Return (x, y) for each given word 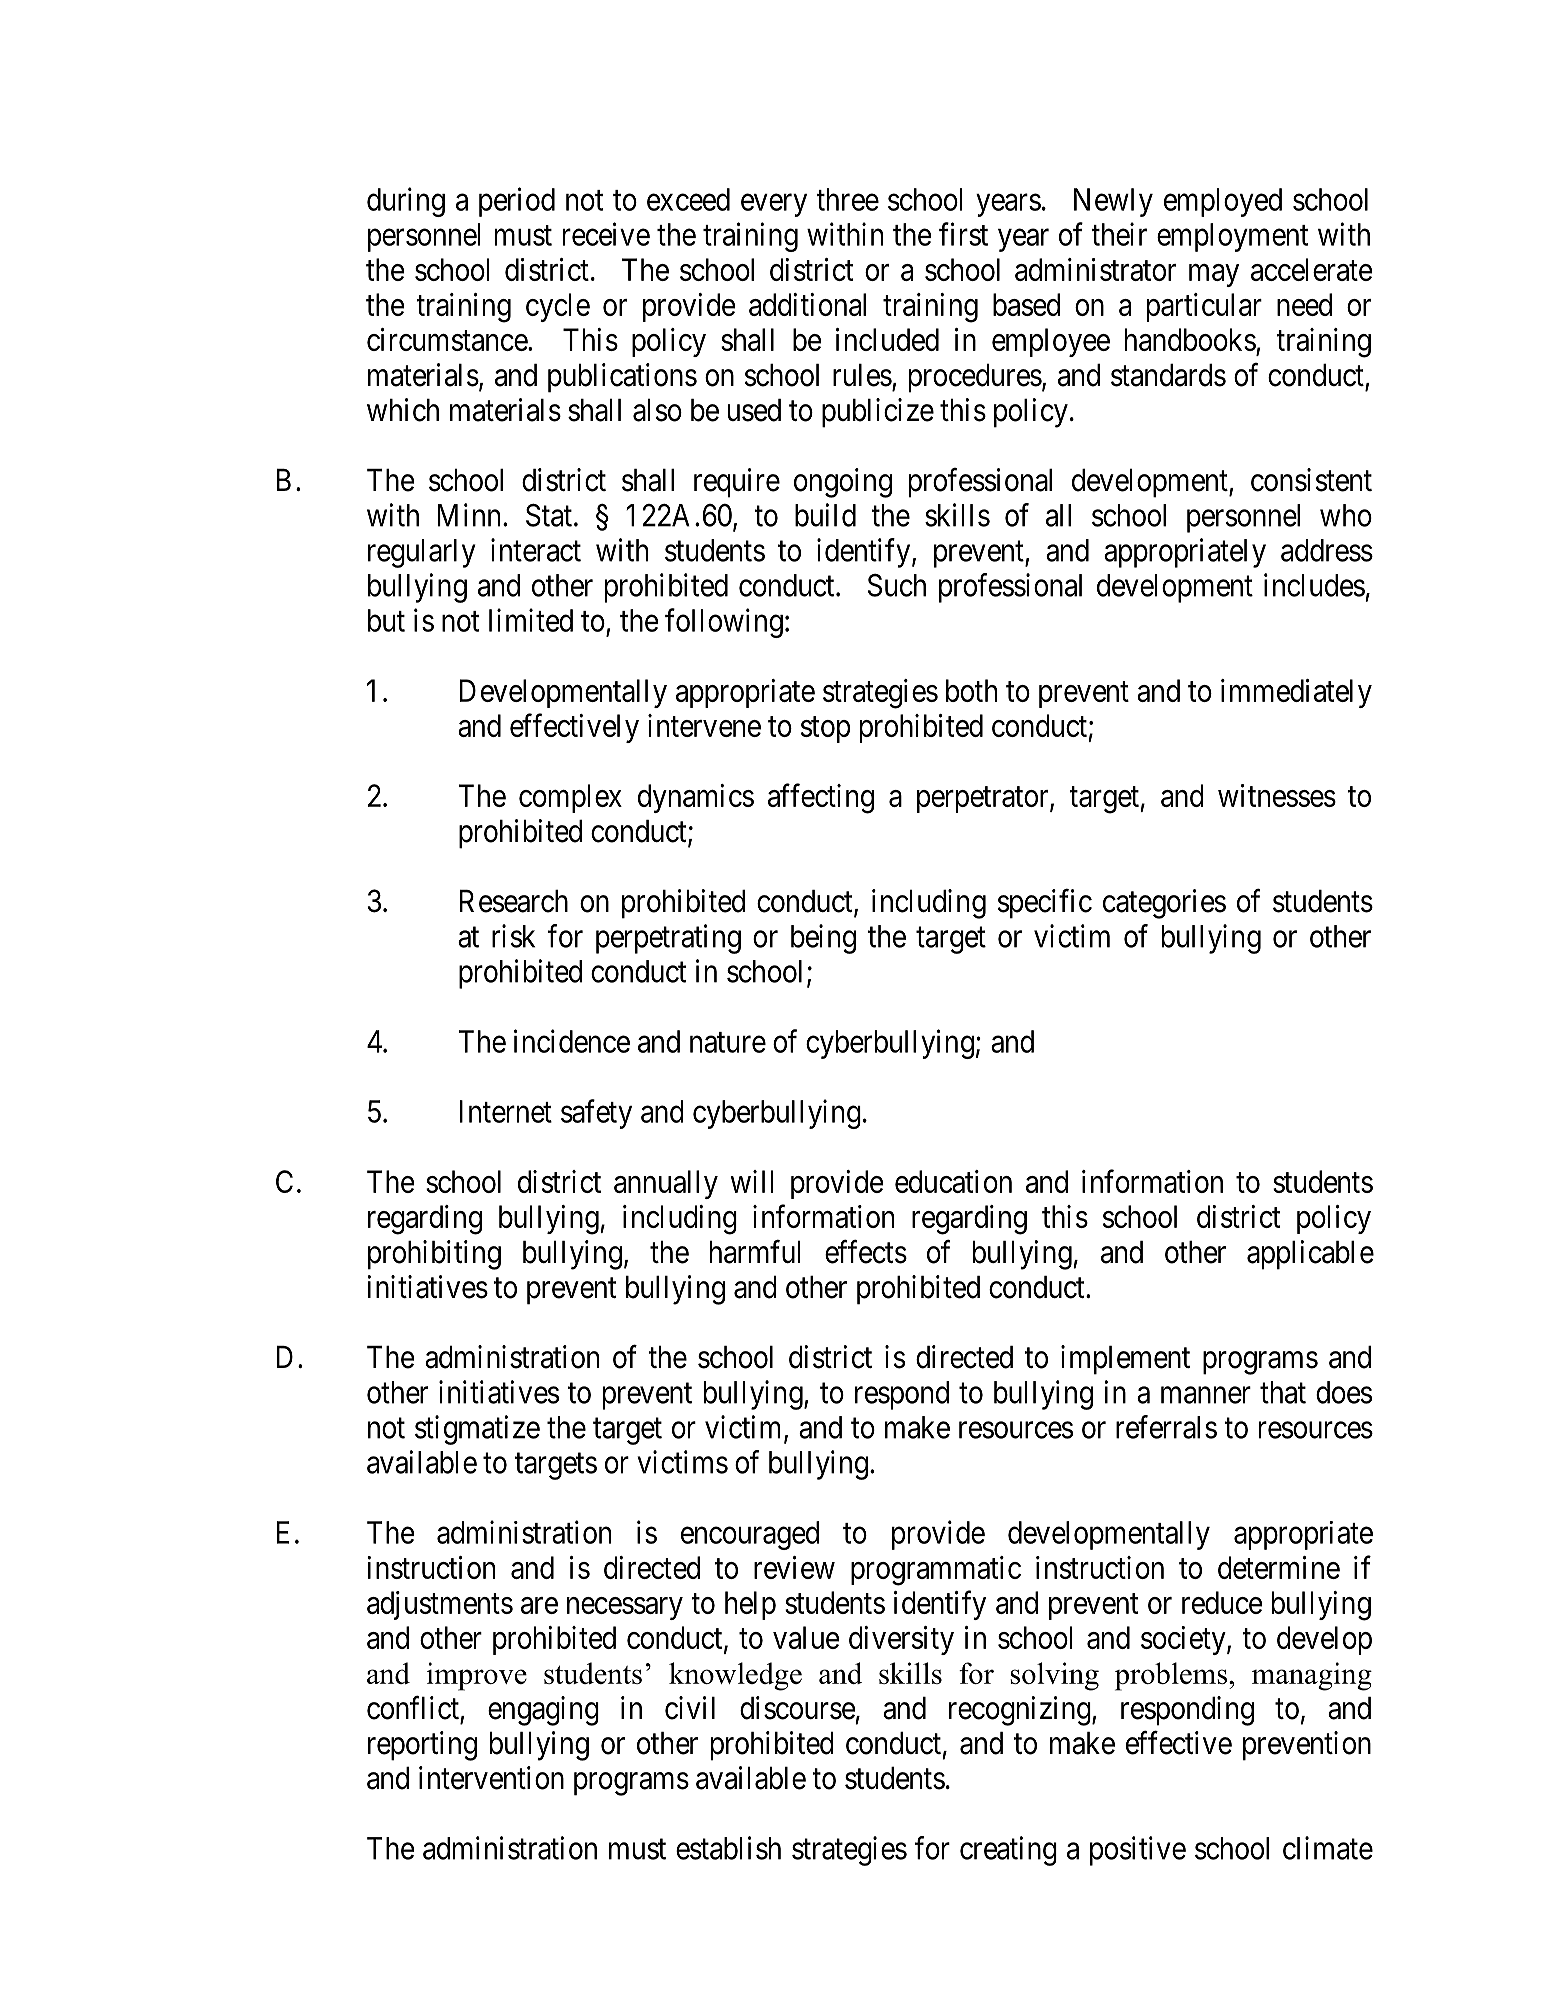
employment (1232, 237)
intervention (491, 1778)
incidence (572, 1041)
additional (807, 304)
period (517, 202)
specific (1045, 904)
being (823, 939)
